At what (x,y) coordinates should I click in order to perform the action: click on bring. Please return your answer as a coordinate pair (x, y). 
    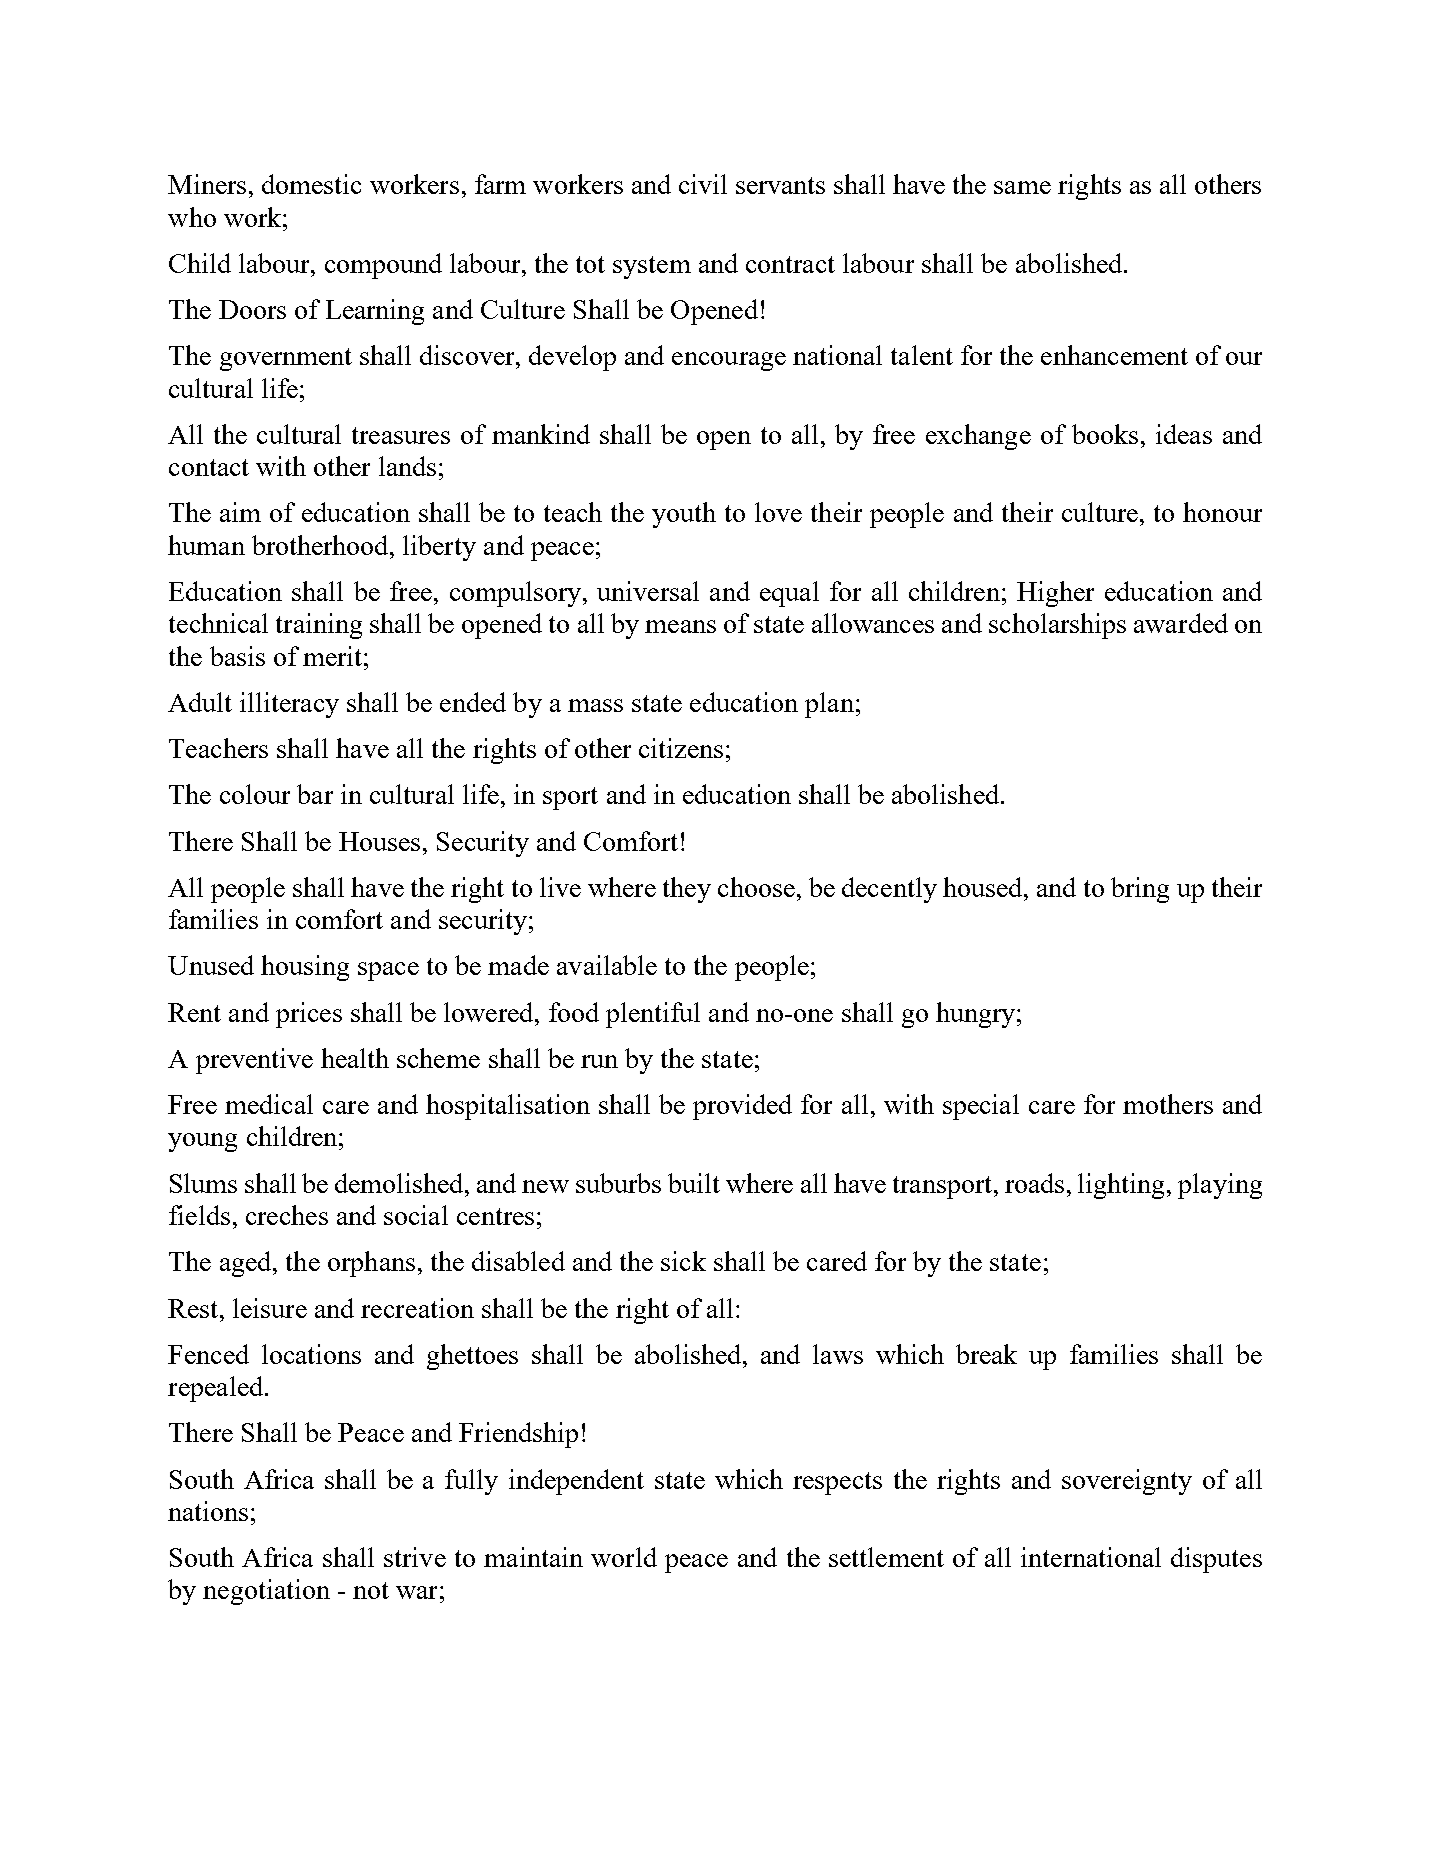
    Looking at the image, I should click on (1140, 890).
